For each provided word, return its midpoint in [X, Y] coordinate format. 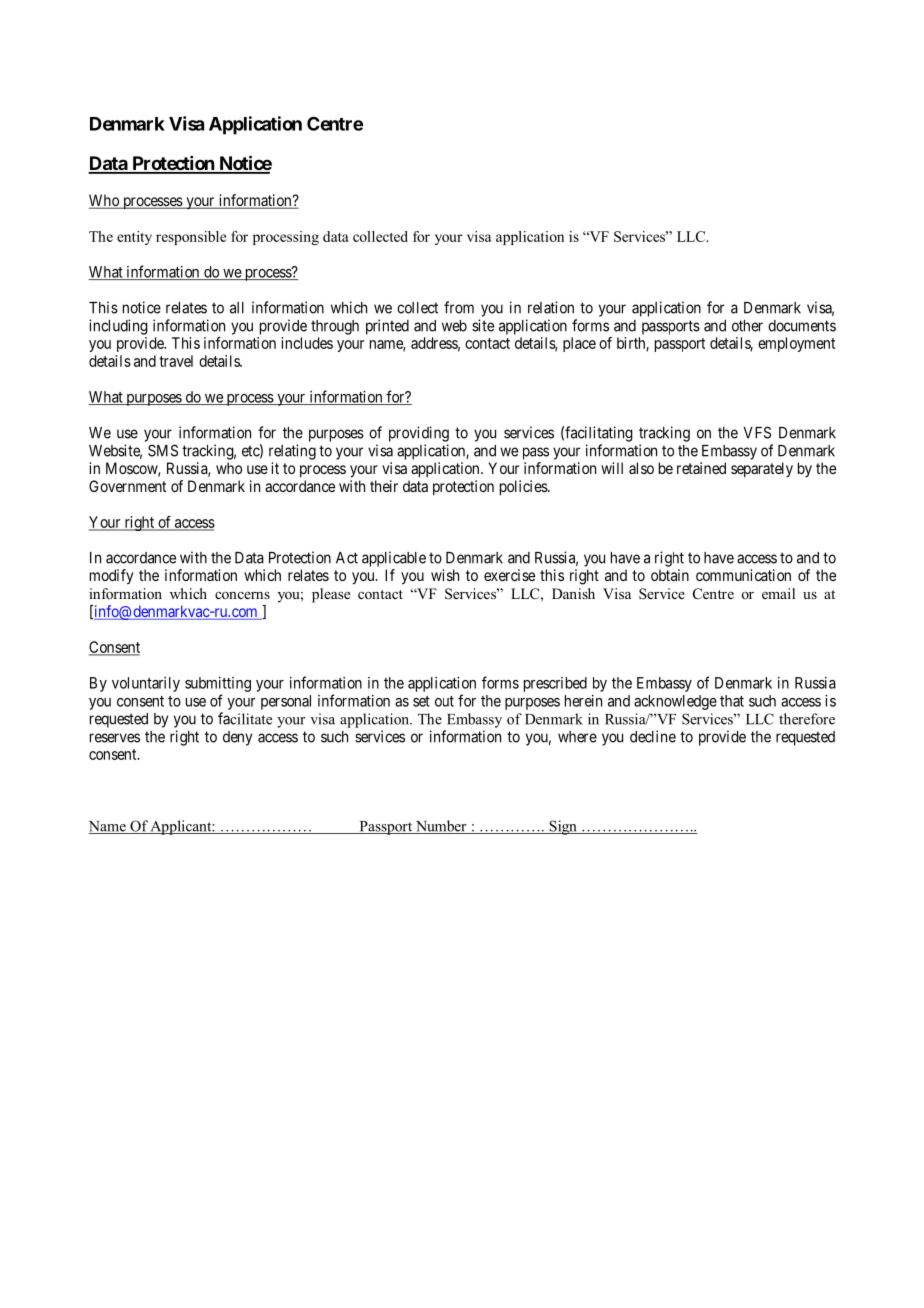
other [747, 326]
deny [237, 738]
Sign [563, 827]
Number [441, 827]
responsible [191, 238]
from [459, 307]
